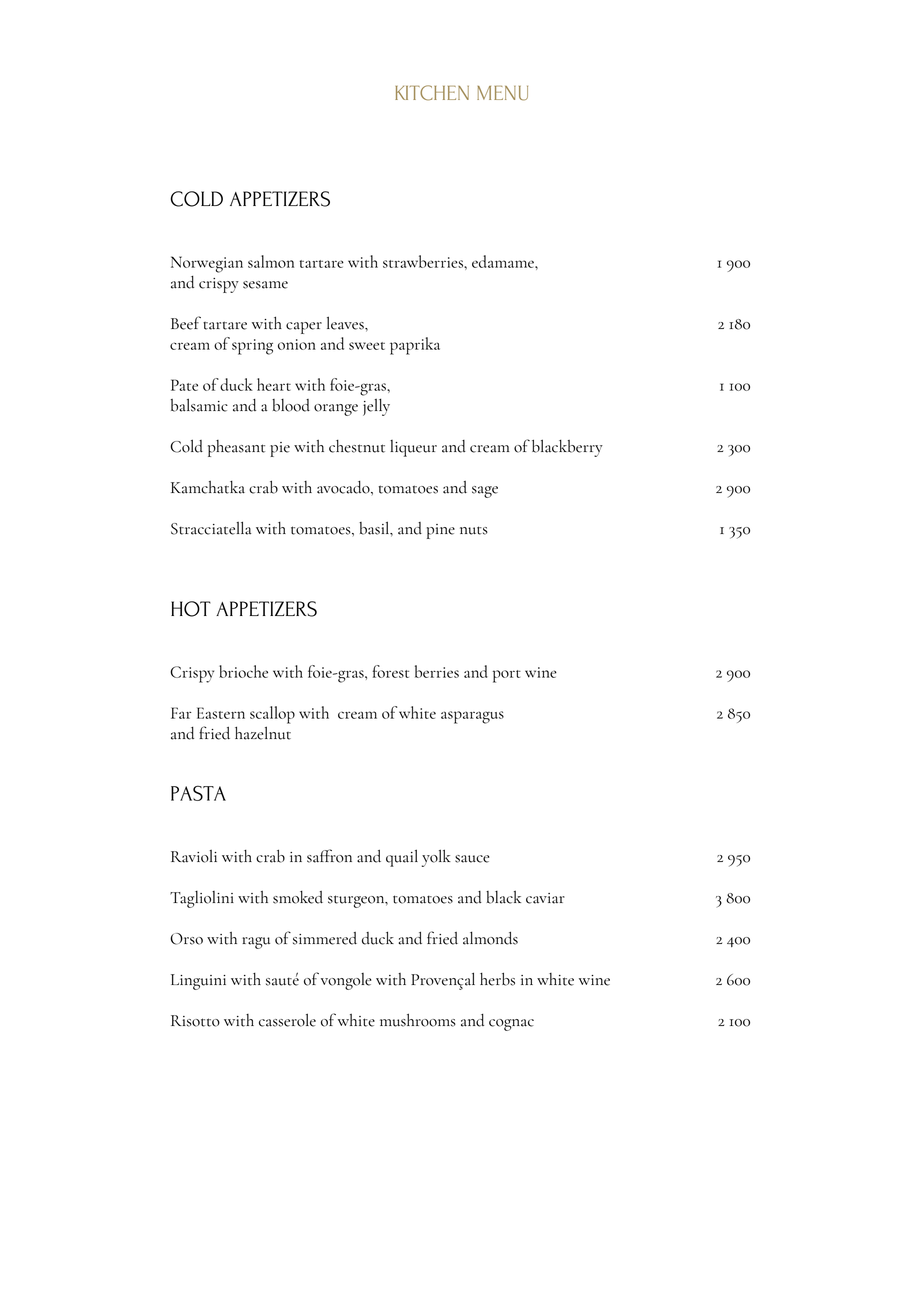 The width and height of the page is (924, 1308). I want to click on KITCHEN, so click(432, 93).
